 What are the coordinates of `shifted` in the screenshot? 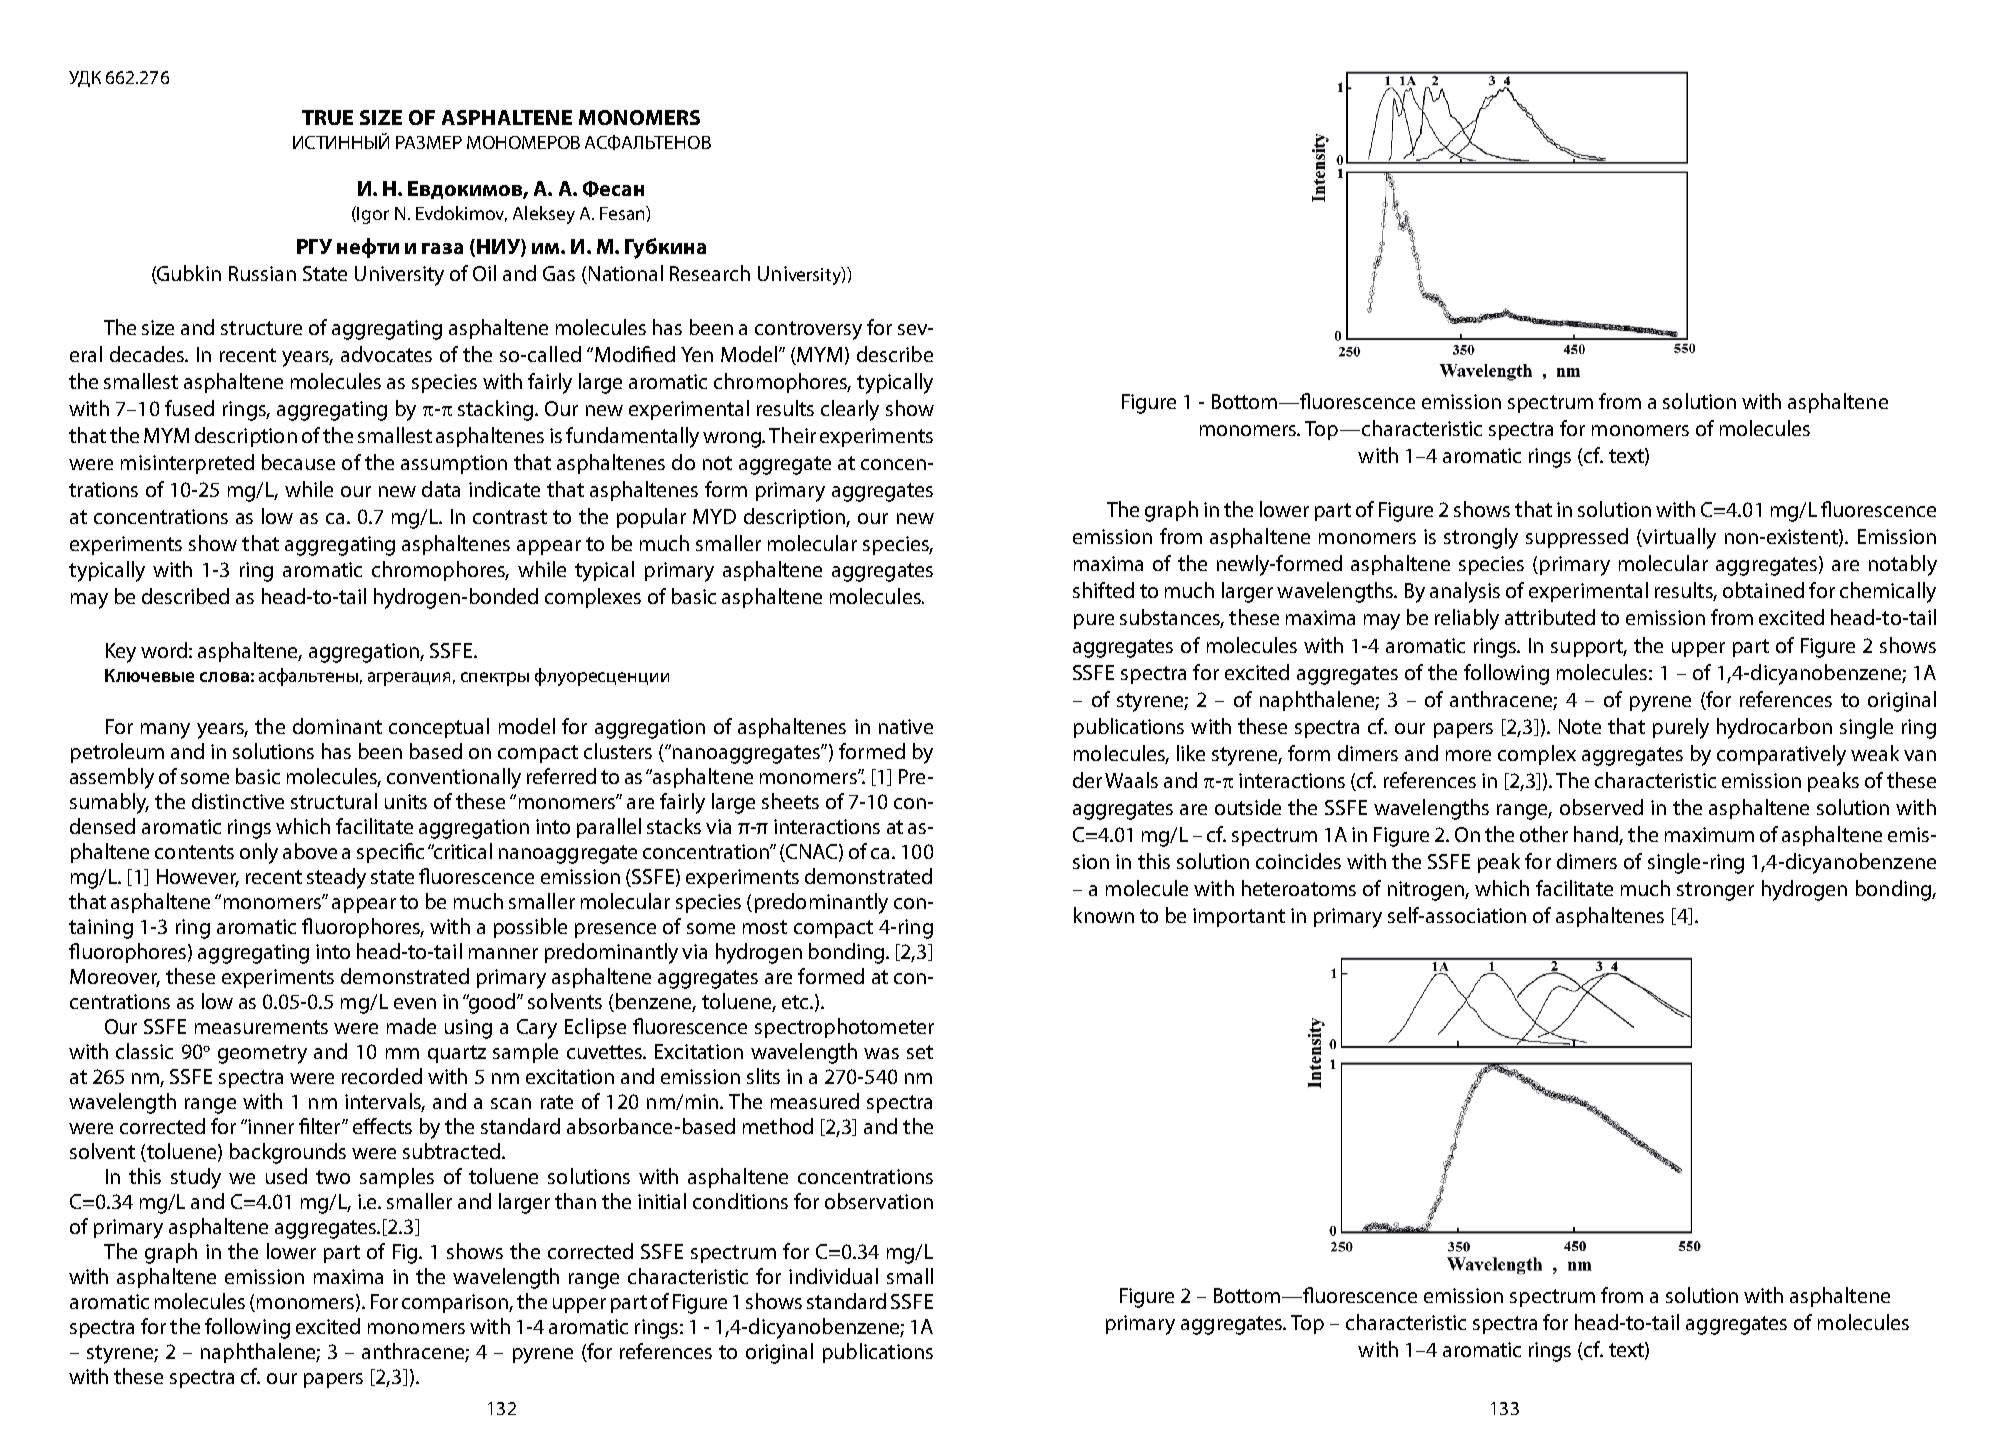 It's located at (1103, 590).
